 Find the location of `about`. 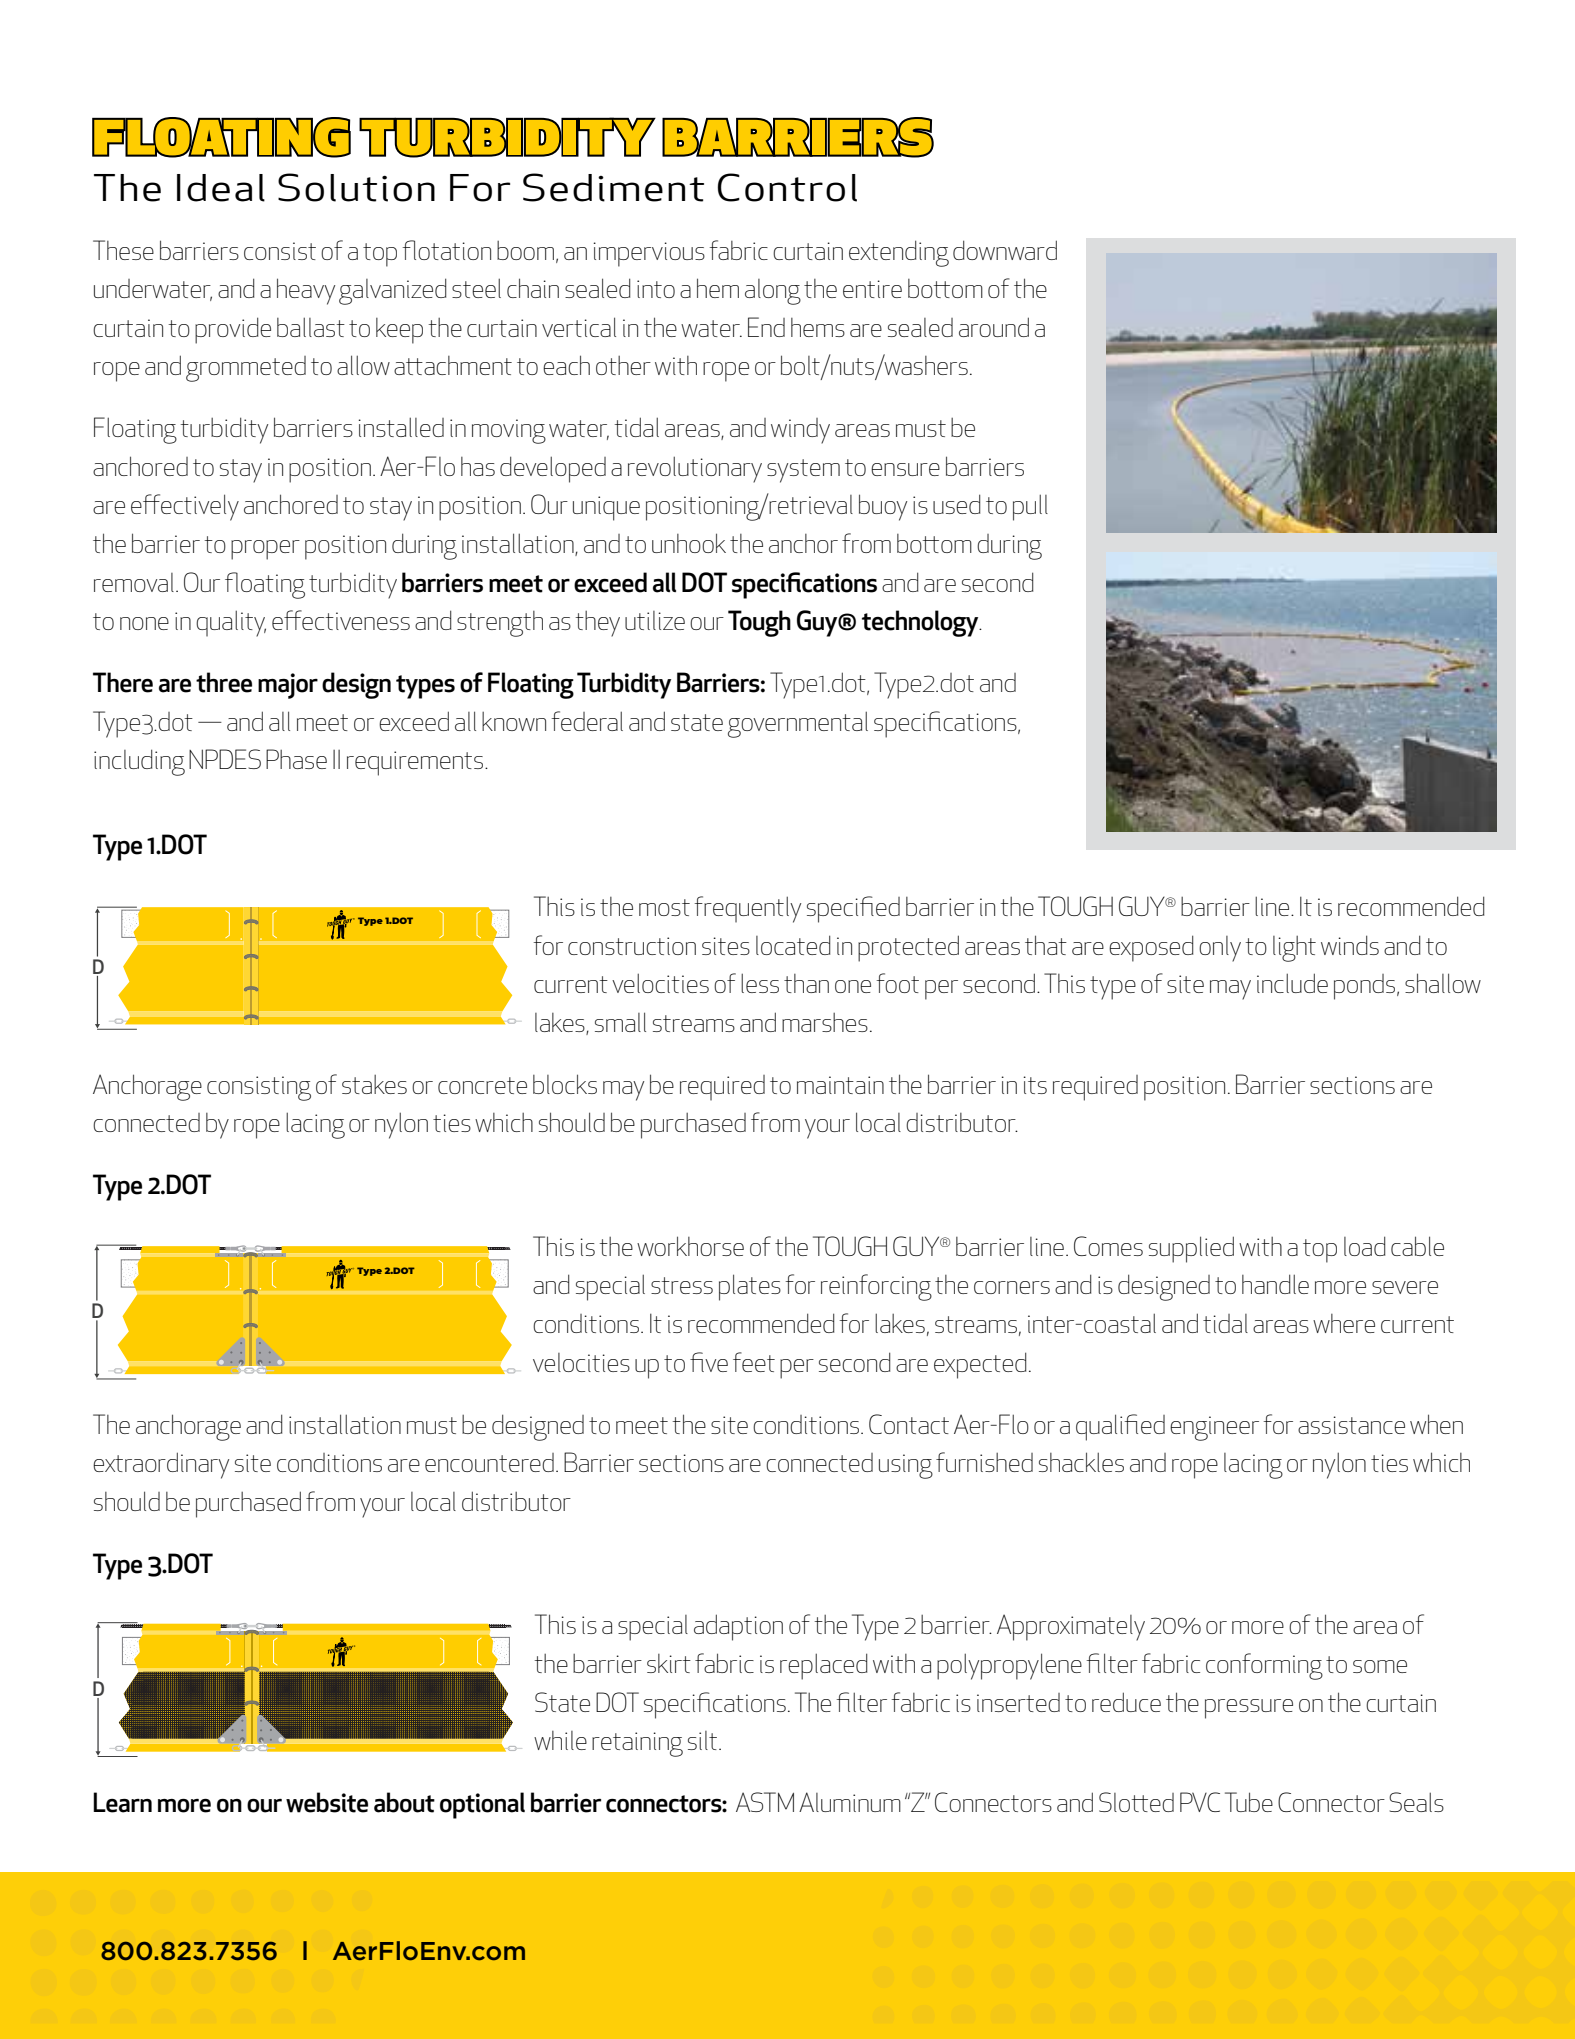

about is located at coordinates (404, 1802).
